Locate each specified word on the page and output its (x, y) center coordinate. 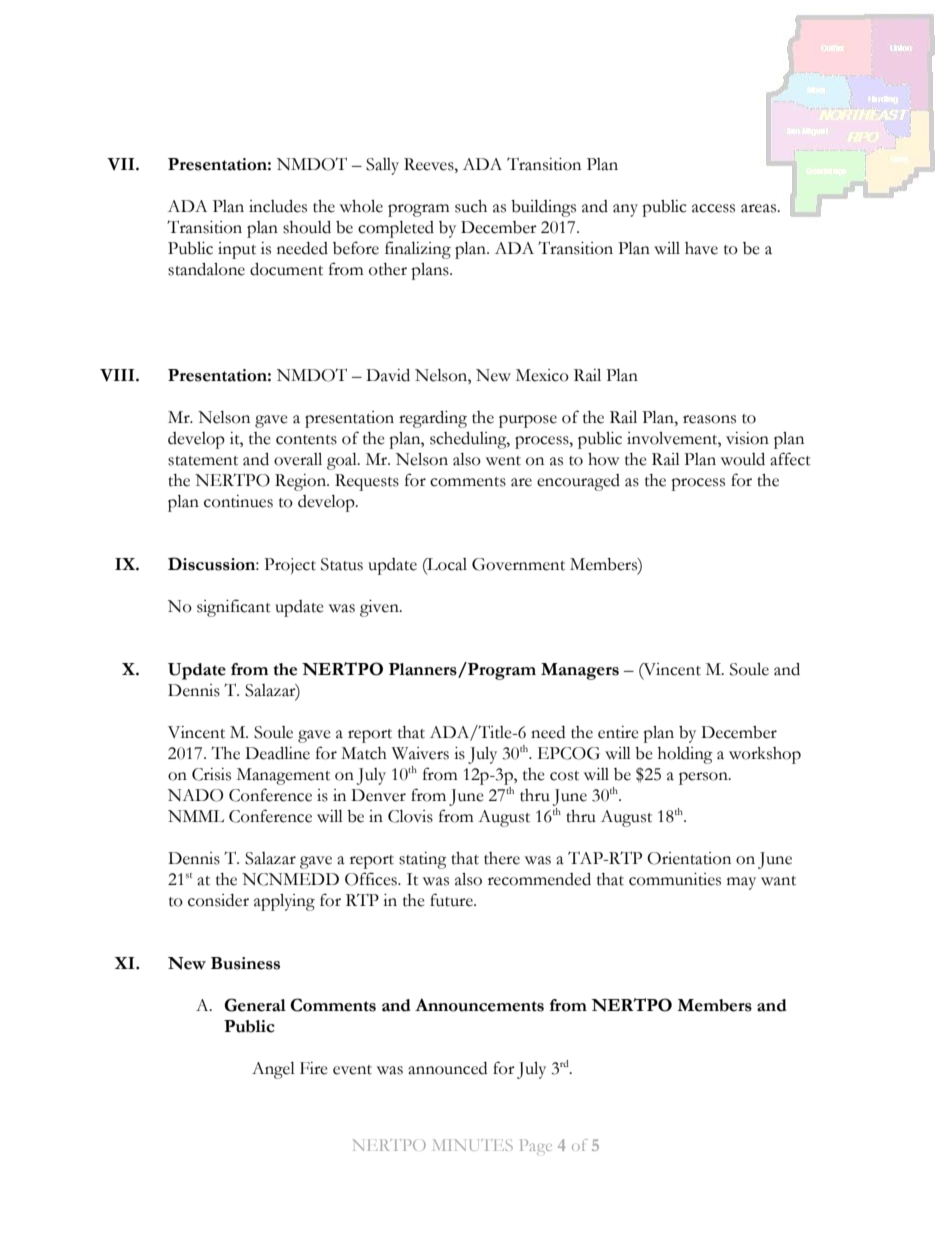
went (503, 461)
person (704, 778)
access (713, 208)
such (471, 206)
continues (238, 501)
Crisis (211, 774)
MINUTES (473, 1145)
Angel (273, 1070)
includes (278, 206)
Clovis (410, 816)
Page (536, 1147)
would (743, 459)
